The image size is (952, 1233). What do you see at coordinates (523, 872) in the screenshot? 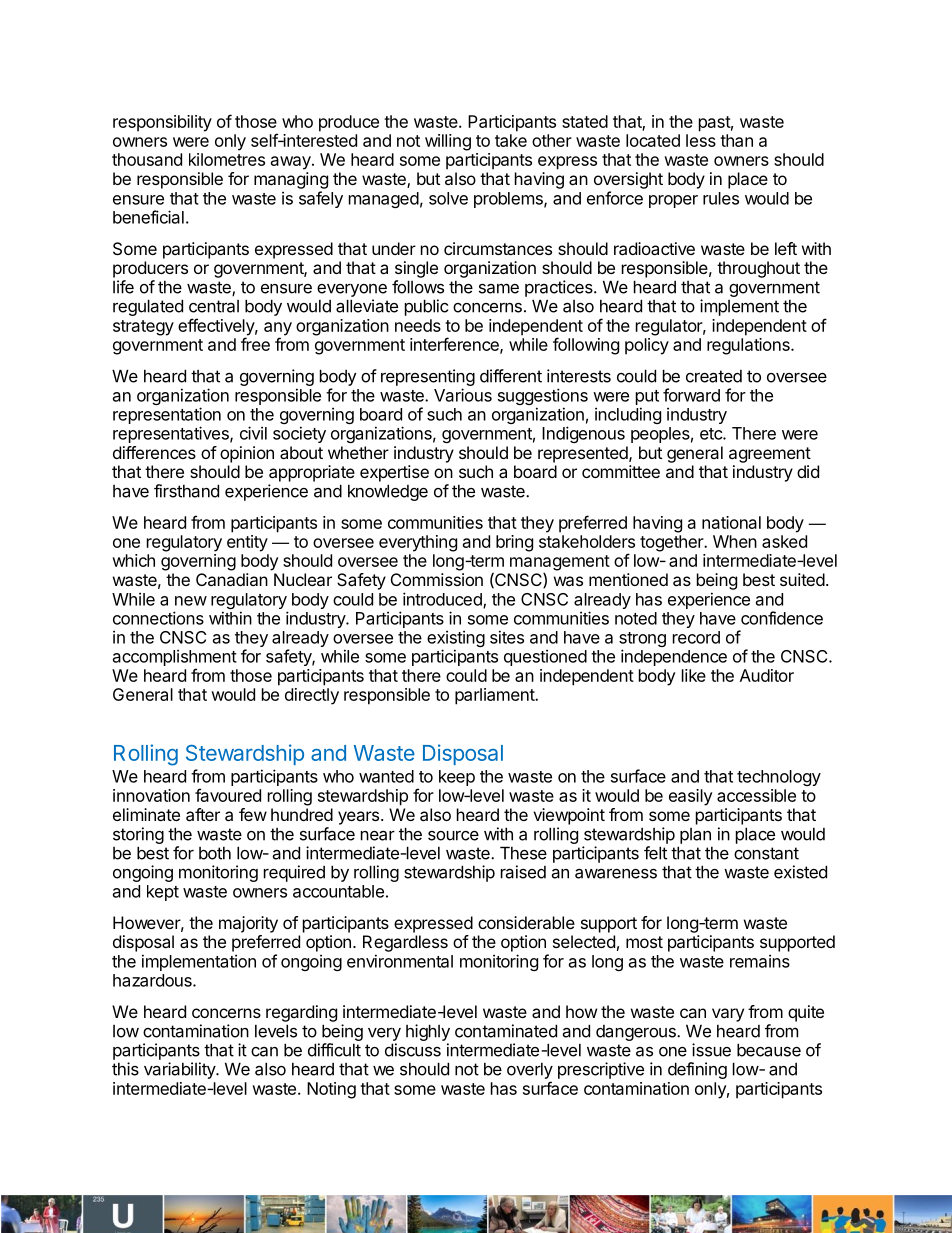
I see `raised` at bounding box center [523, 872].
